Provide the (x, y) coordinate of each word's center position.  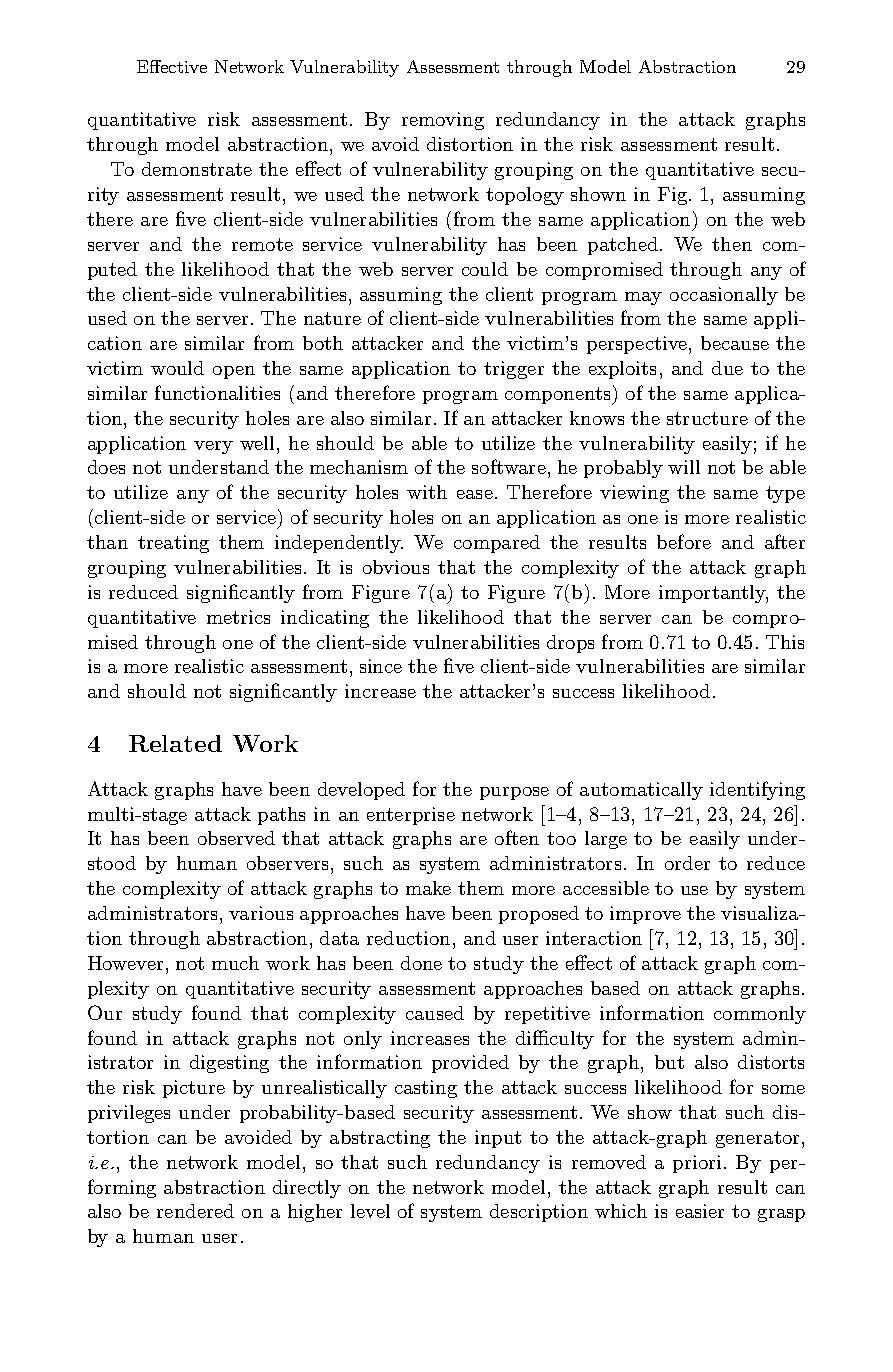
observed (236, 838)
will (684, 467)
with (427, 492)
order (687, 863)
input (498, 1139)
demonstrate (197, 169)
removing (443, 121)
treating (173, 544)
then (732, 244)
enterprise (411, 816)
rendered (195, 1211)
